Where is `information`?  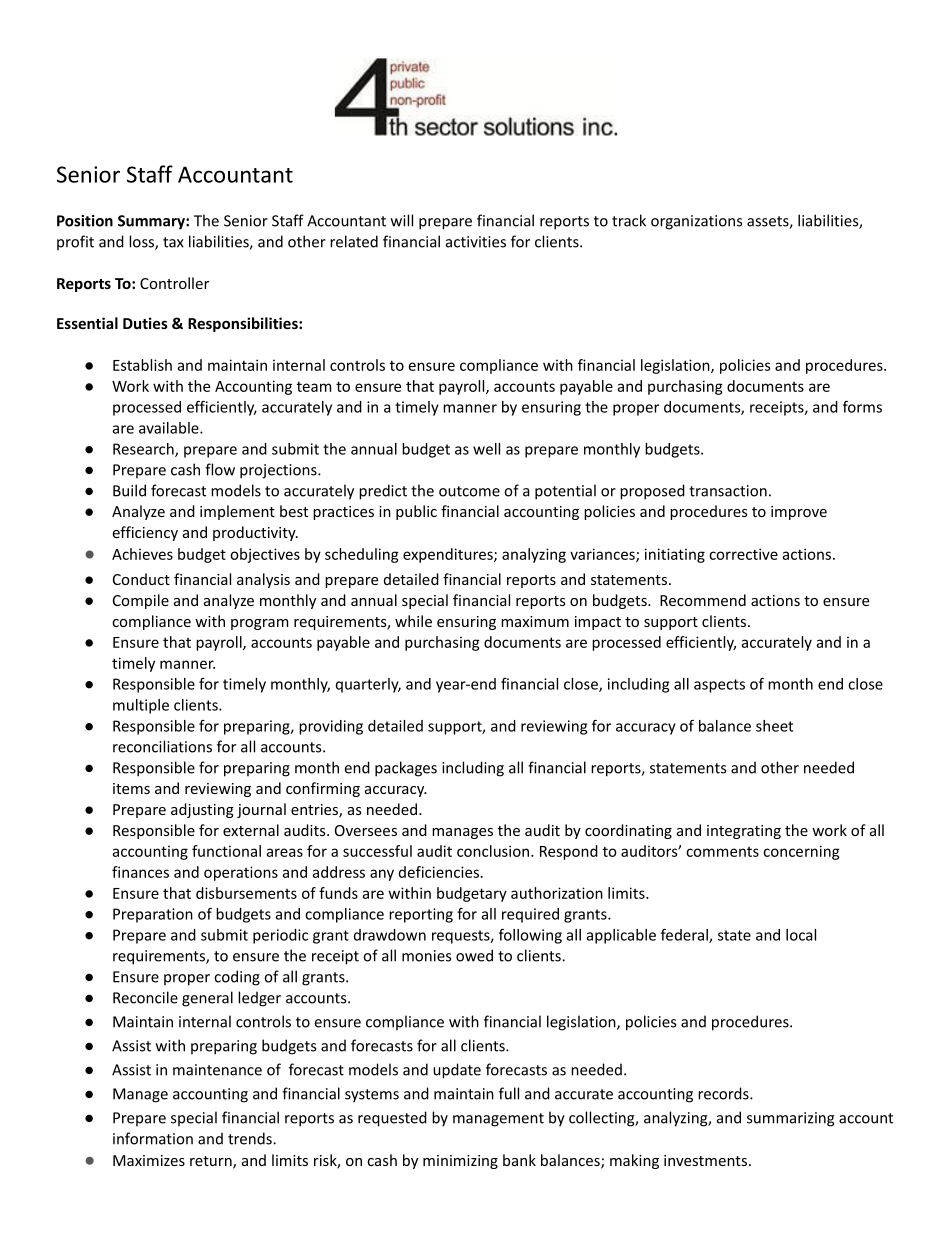
information is located at coordinates (153, 1138).
